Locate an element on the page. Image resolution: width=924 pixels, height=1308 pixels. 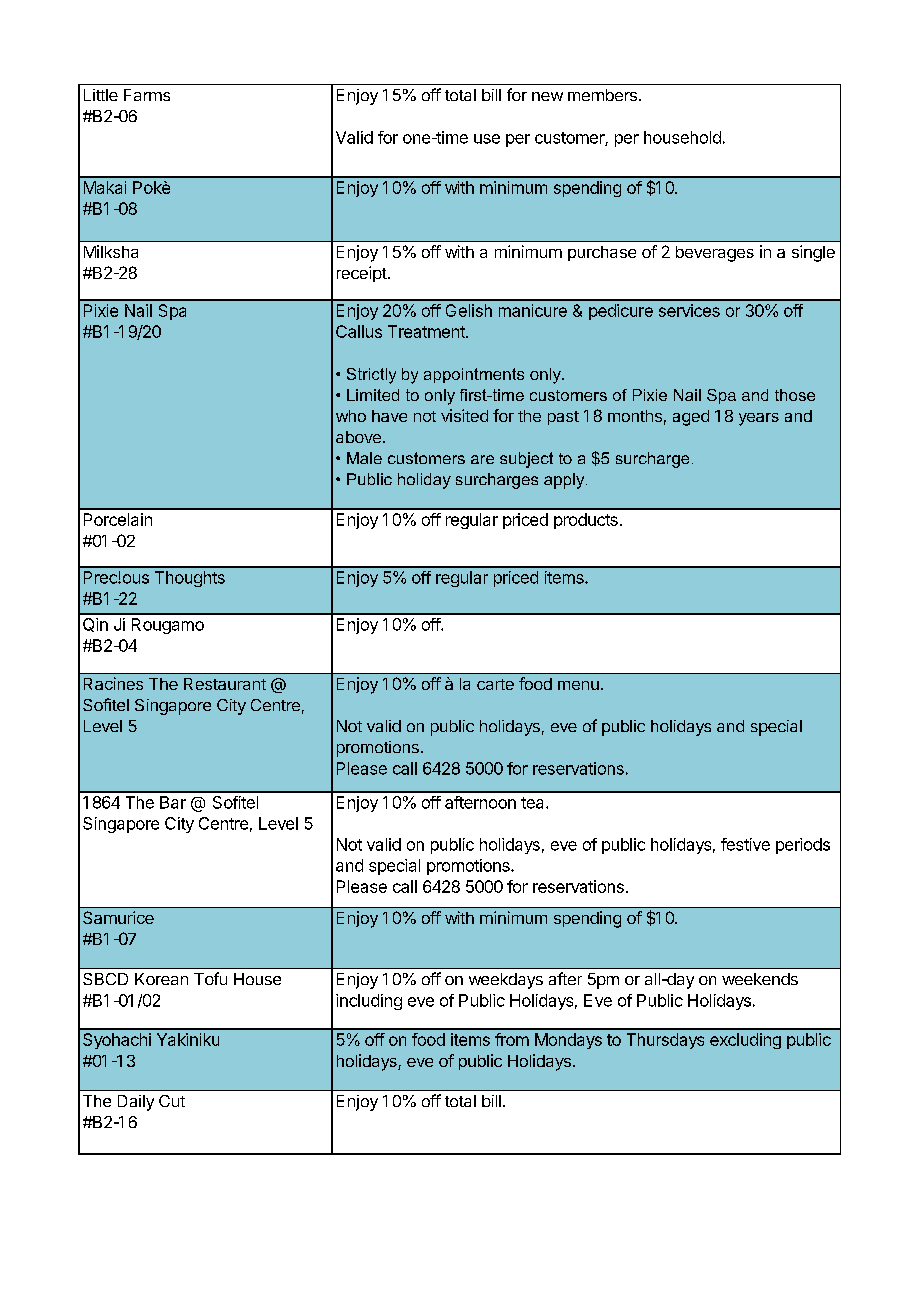
years is located at coordinates (759, 419).
